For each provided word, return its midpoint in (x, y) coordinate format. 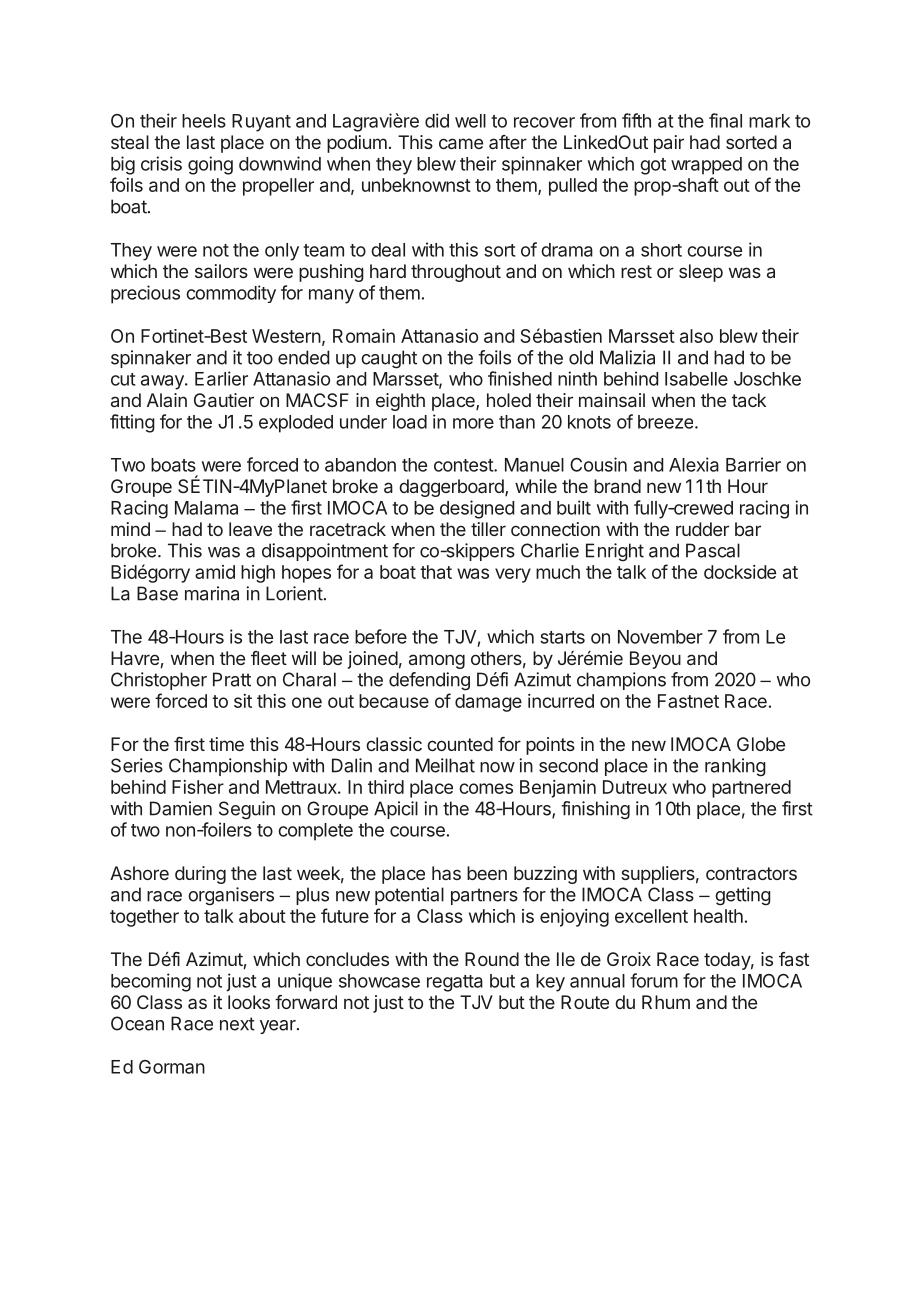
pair (669, 144)
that (436, 572)
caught (389, 359)
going (210, 165)
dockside (740, 572)
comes (486, 788)
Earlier (221, 378)
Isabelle (696, 379)
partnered (751, 789)
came (461, 143)
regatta (455, 983)
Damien (181, 808)
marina (212, 593)
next (237, 1024)
